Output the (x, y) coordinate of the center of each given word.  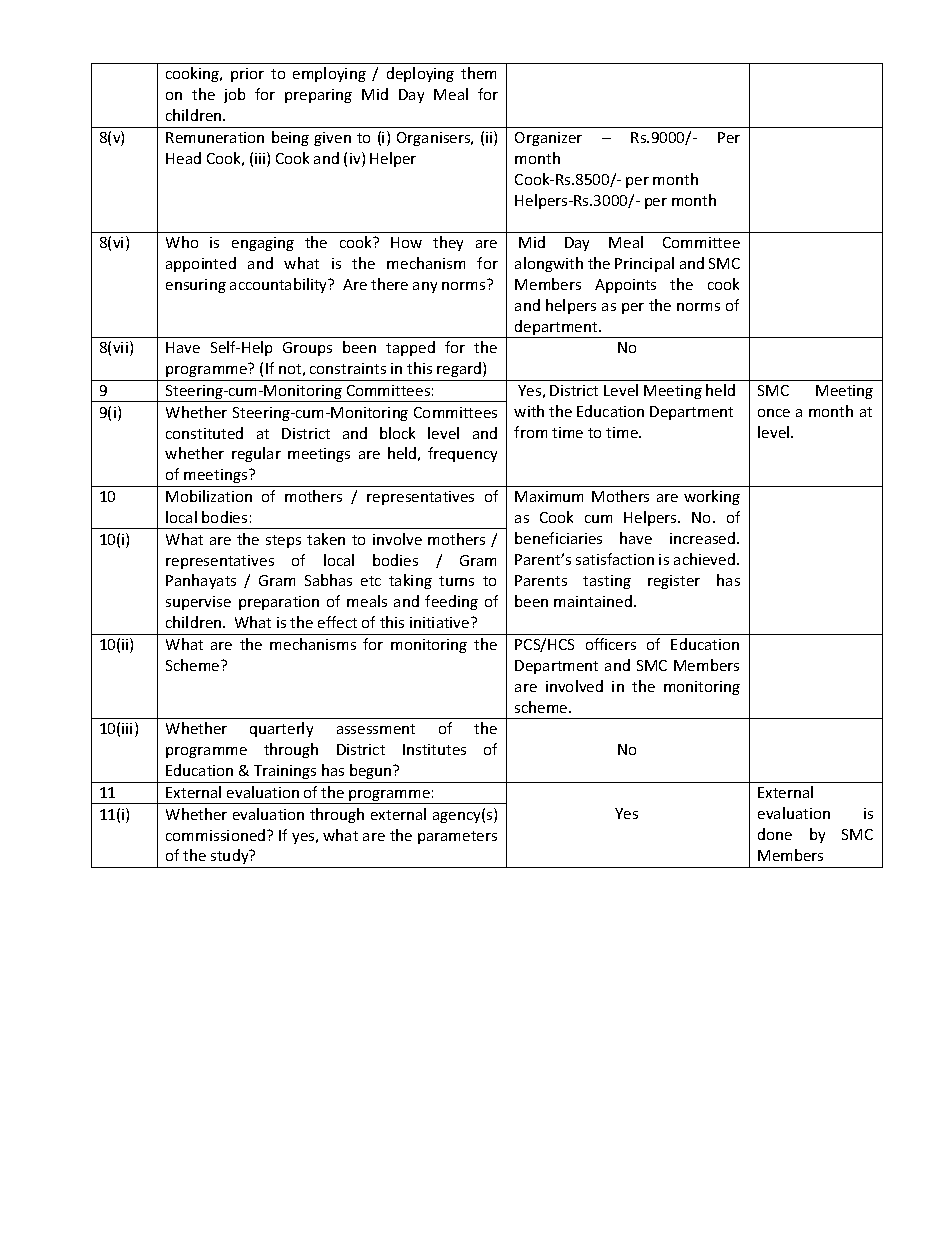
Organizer (548, 139)
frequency (462, 454)
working (712, 497)
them (478, 73)
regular (256, 454)
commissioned (217, 835)
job (234, 95)
